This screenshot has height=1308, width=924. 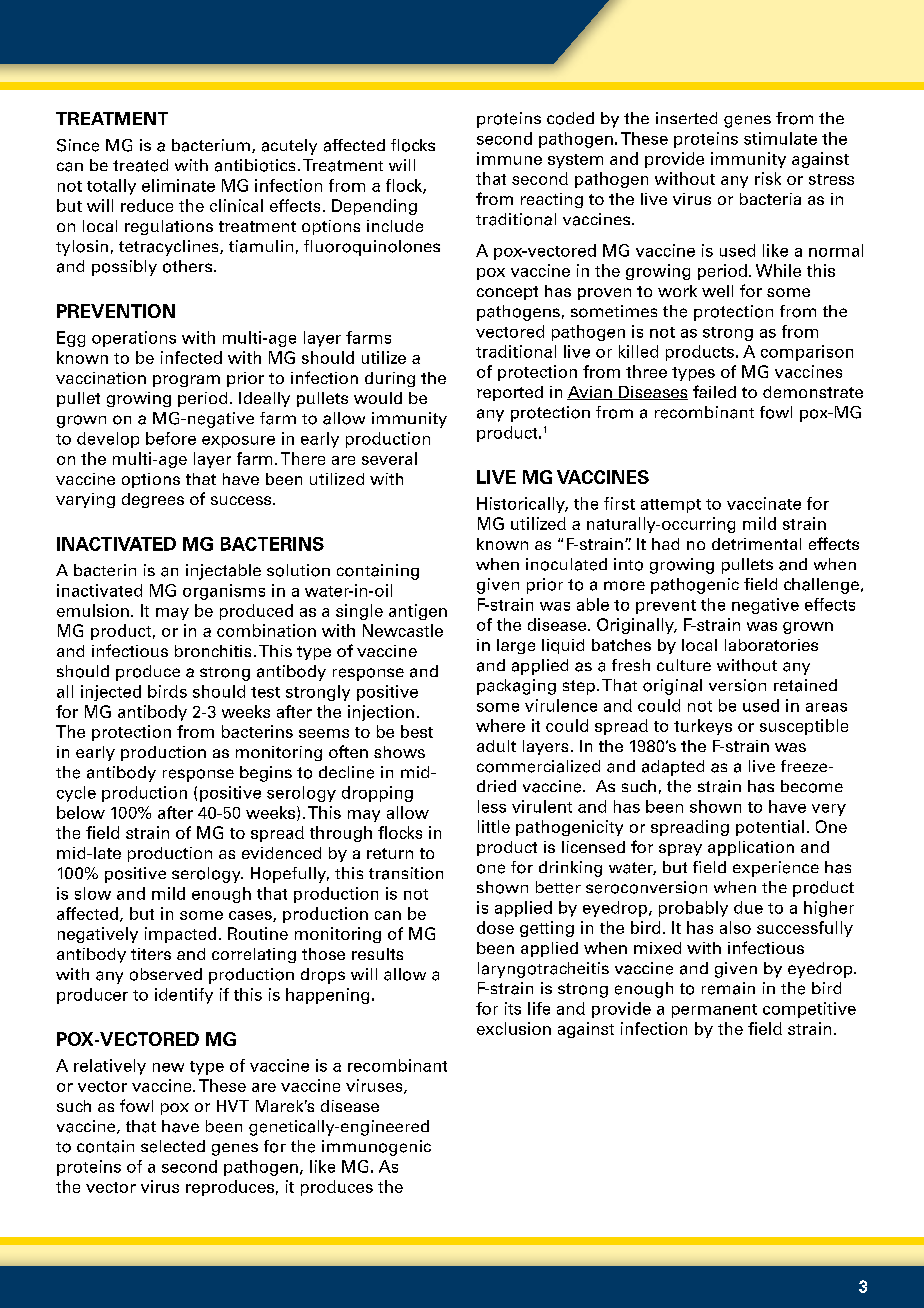 I want to click on risk, so click(x=768, y=178).
